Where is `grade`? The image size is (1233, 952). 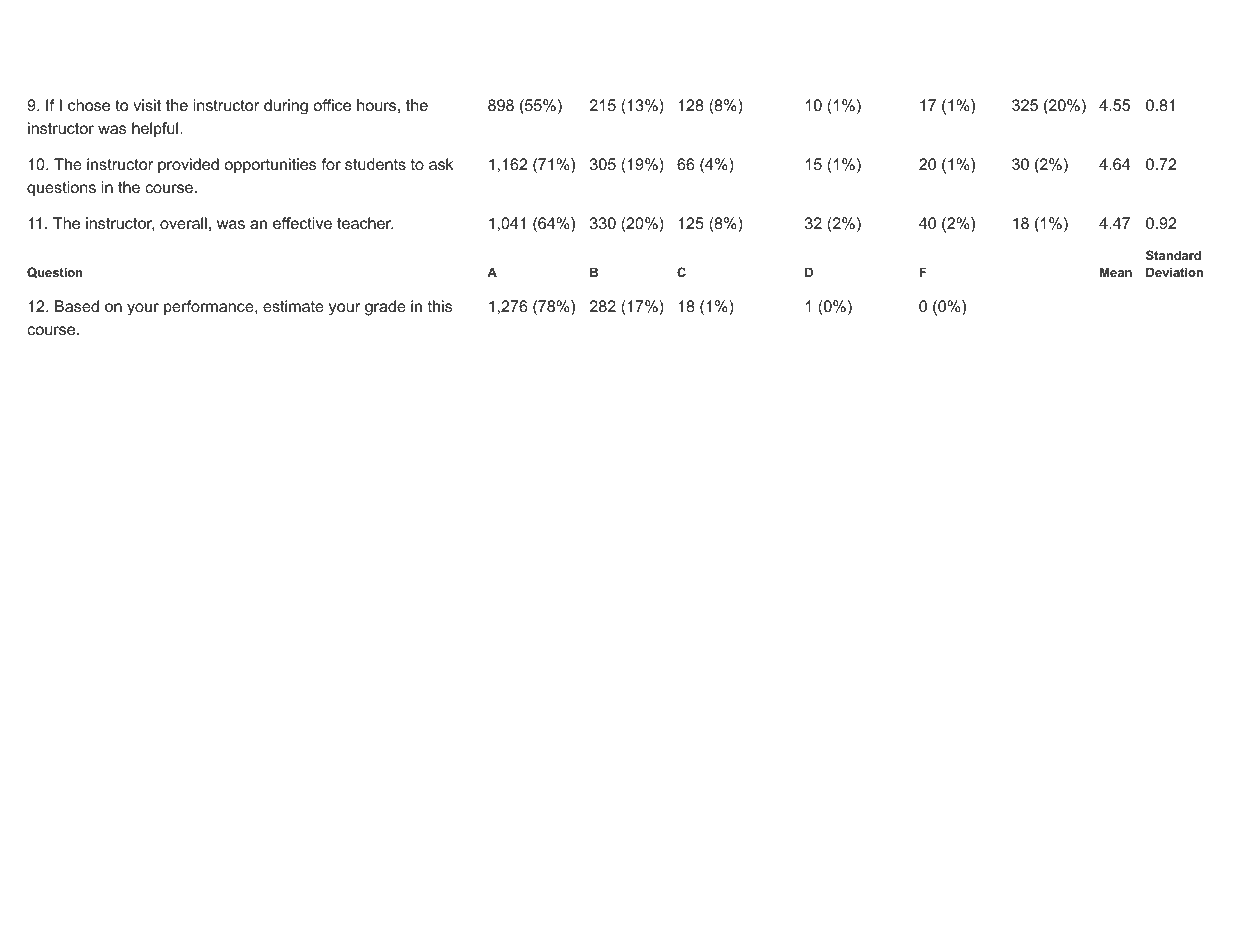
grade is located at coordinates (385, 308).
